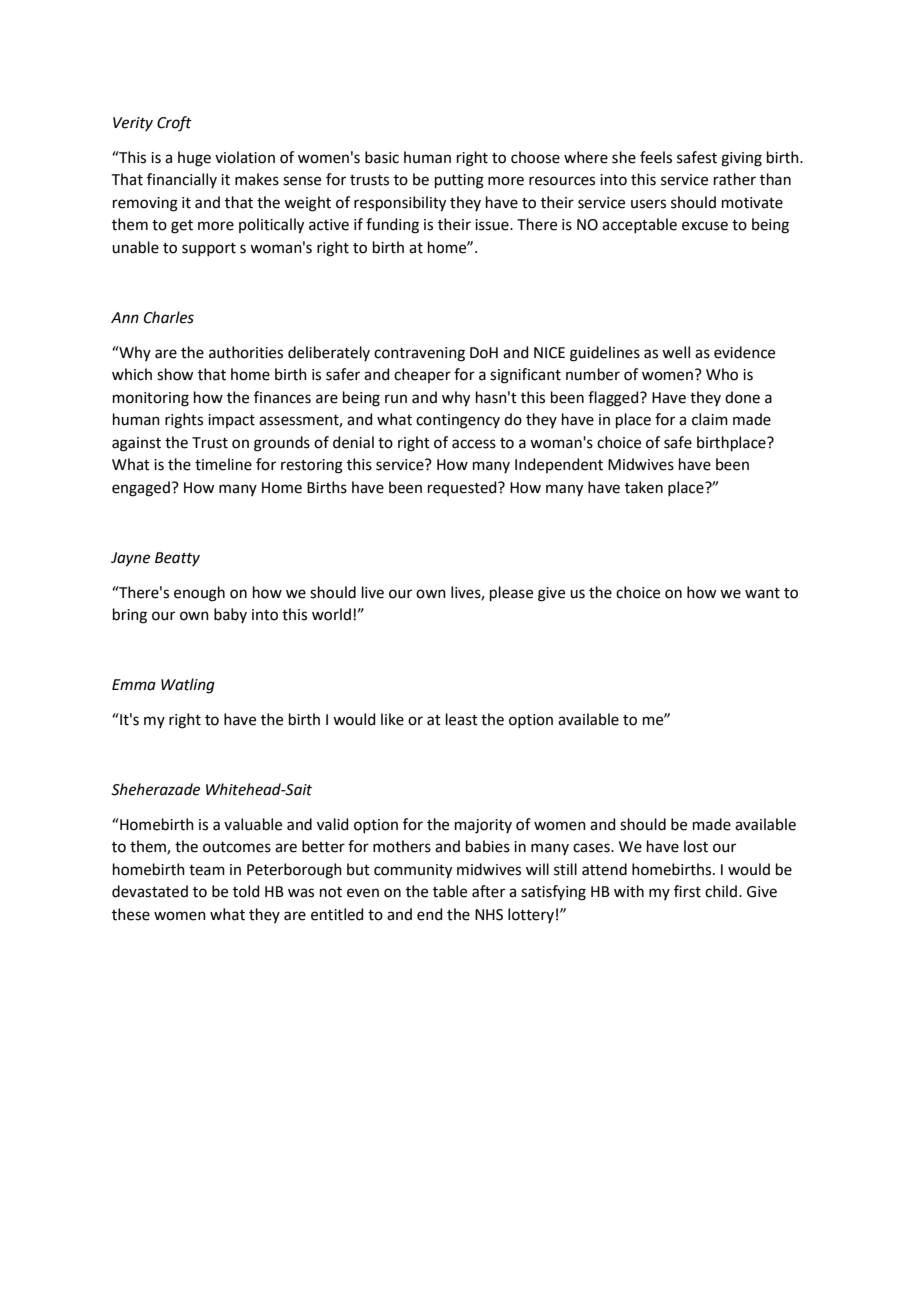 The width and height of the page is (924, 1308). I want to click on show, so click(175, 374).
